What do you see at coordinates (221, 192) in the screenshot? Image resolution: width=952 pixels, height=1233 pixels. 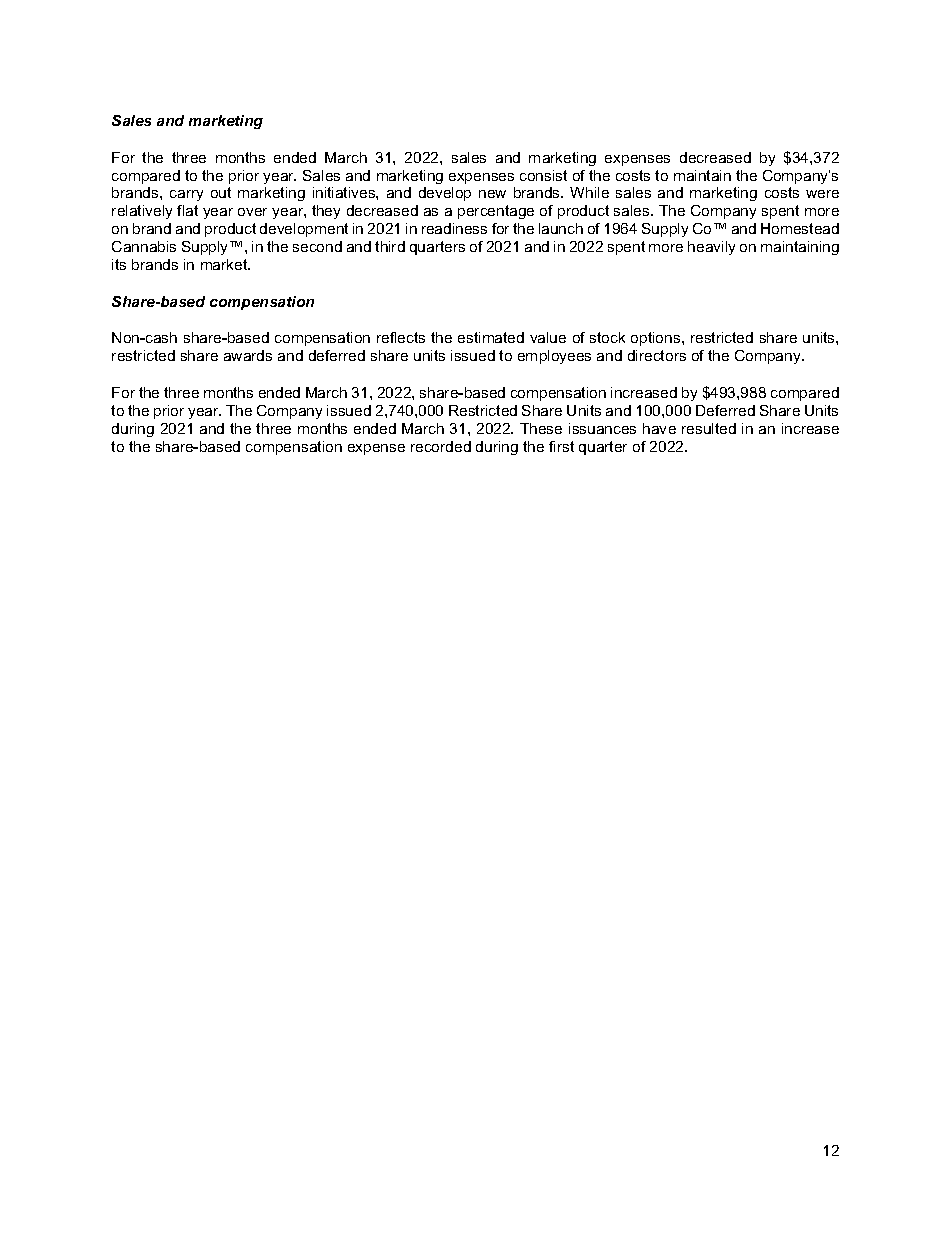 I see `out` at bounding box center [221, 192].
